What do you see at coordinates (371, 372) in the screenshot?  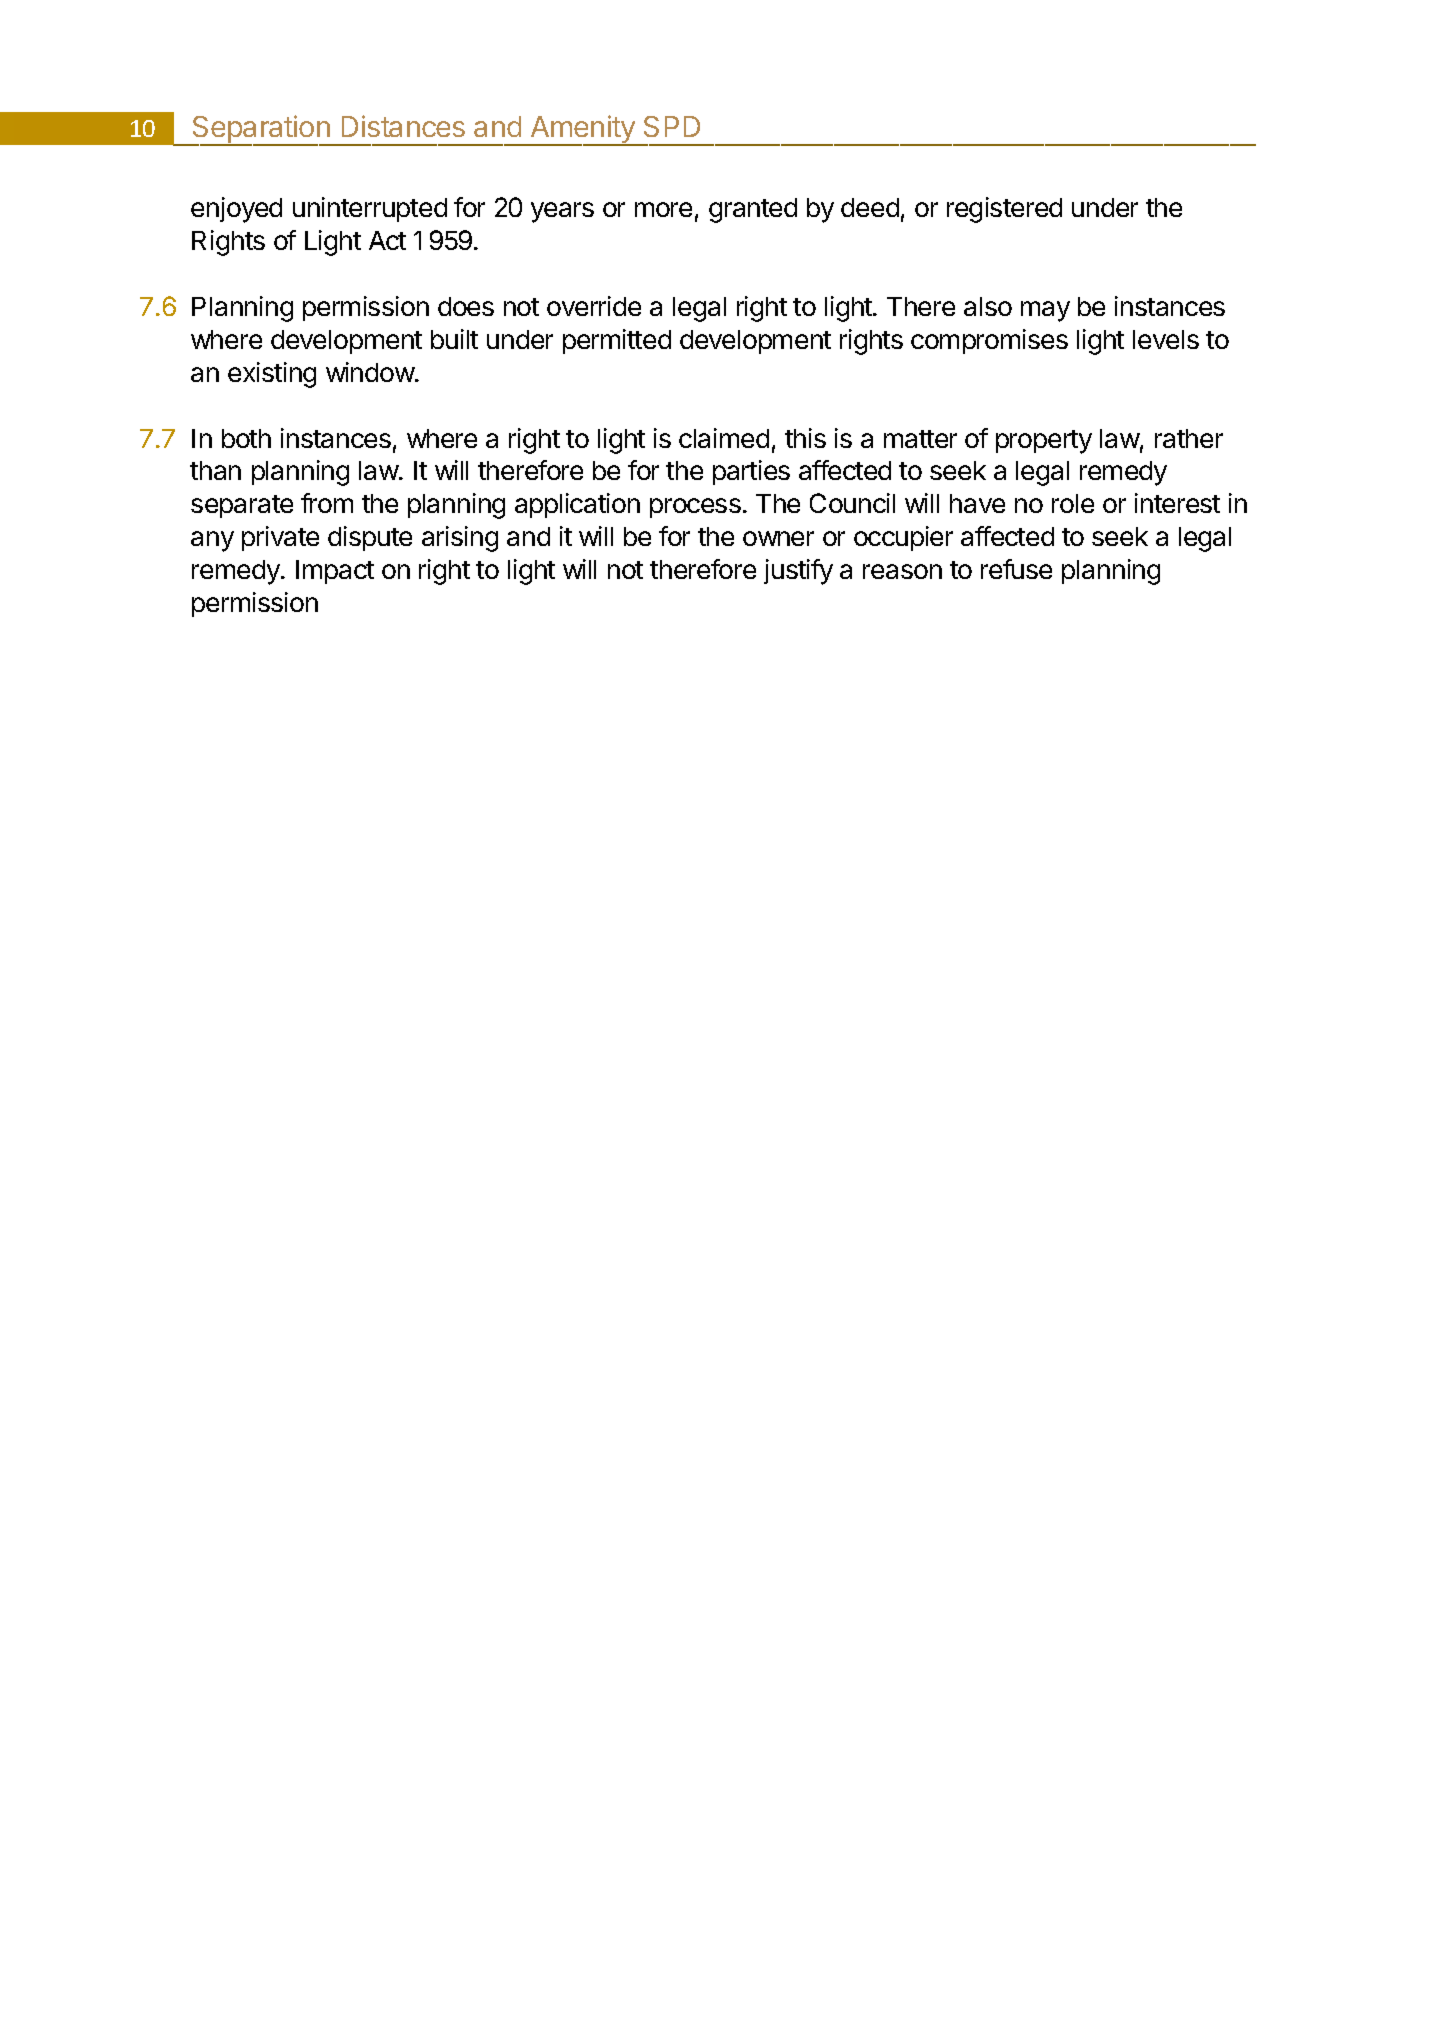 I see `window` at bounding box center [371, 372].
